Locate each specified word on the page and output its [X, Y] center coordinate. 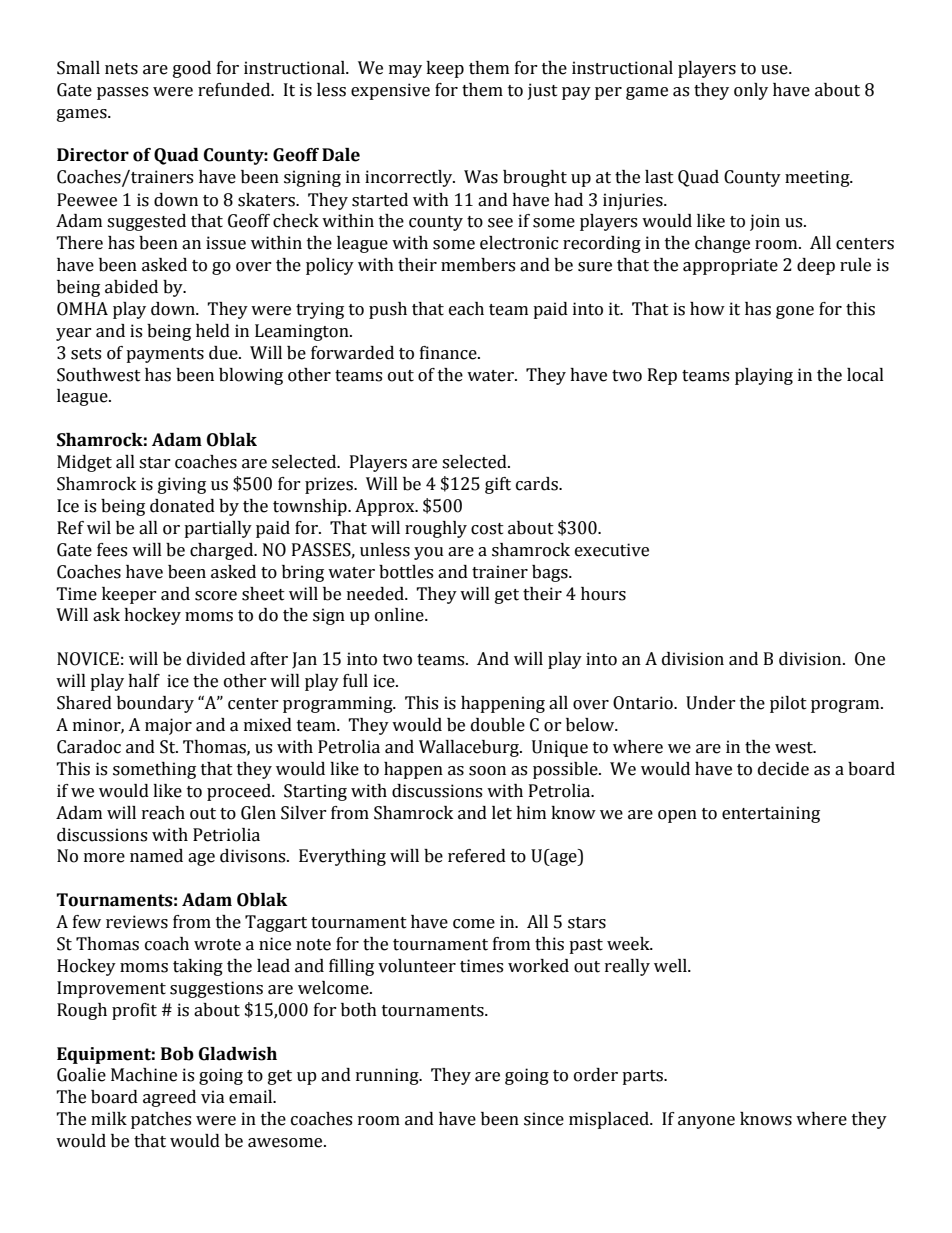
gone [795, 312]
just [543, 91]
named [156, 856]
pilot [788, 704]
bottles [406, 572]
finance [449, 353]
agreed [169, 1098]
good [192, 69]
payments [165, 355]
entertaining [771, 814]
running [388, 1076]
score [216, 596]
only [751, 91]
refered [477, 856]
